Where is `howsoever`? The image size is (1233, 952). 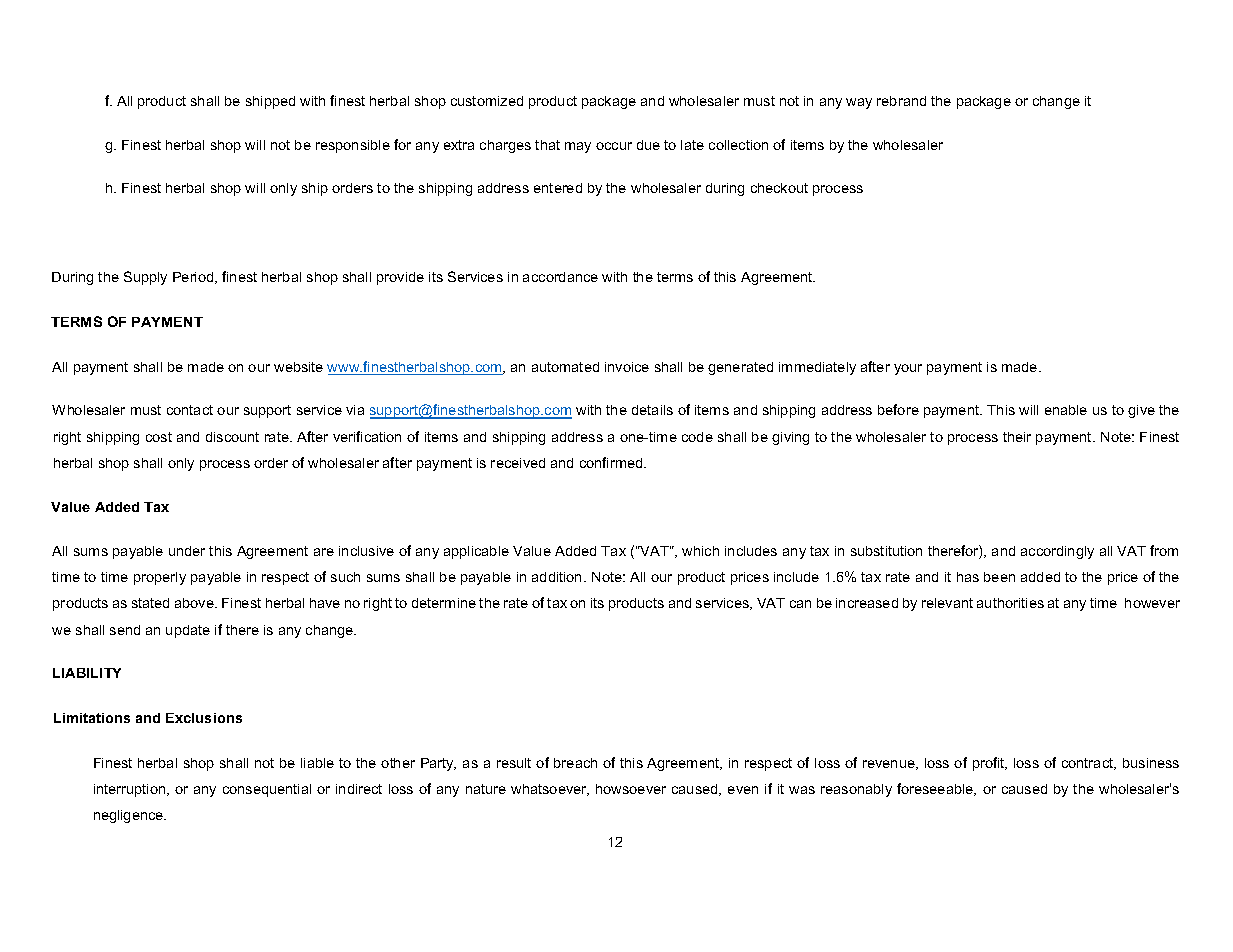 howsoever is located at coordinates (631, 789).
